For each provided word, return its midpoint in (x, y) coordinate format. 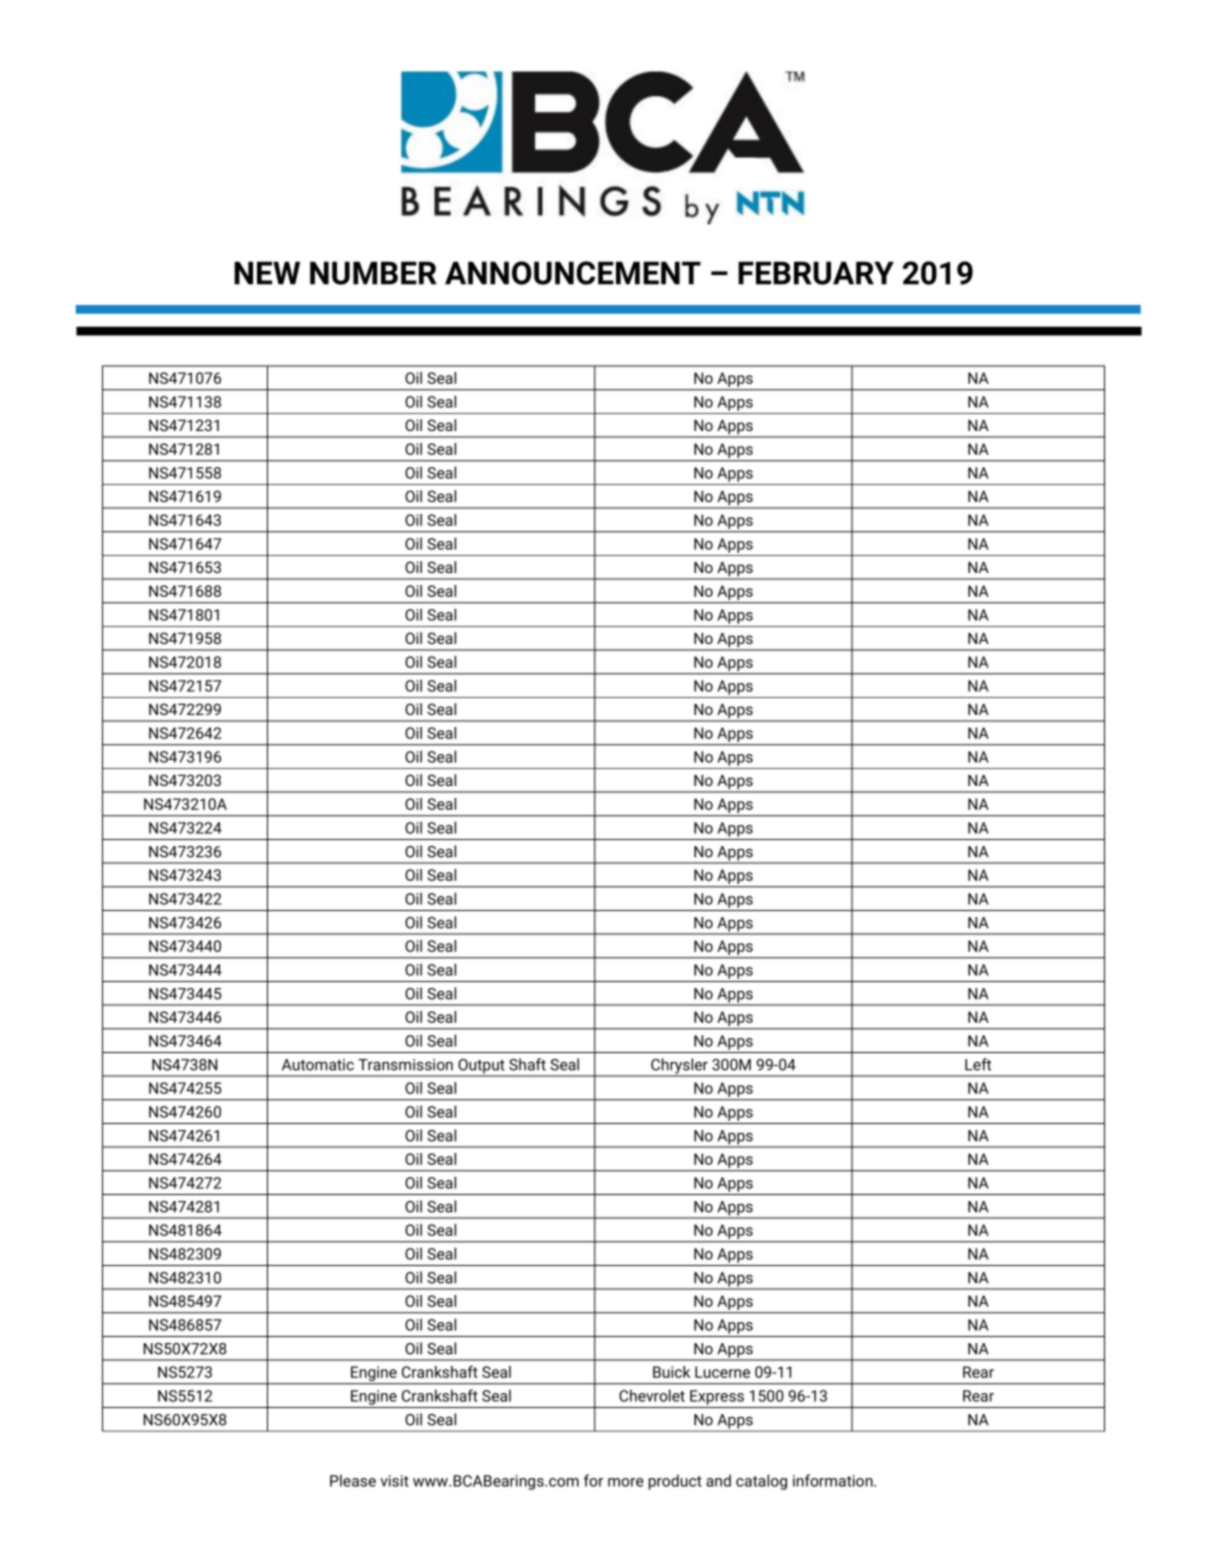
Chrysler (679, 1067)
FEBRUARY (816, 273)
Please (353, 1480)
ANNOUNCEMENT (573, 273)
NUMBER (373, 273)
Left (978, 1064)
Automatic (318, 1065)
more (626, 1482)
